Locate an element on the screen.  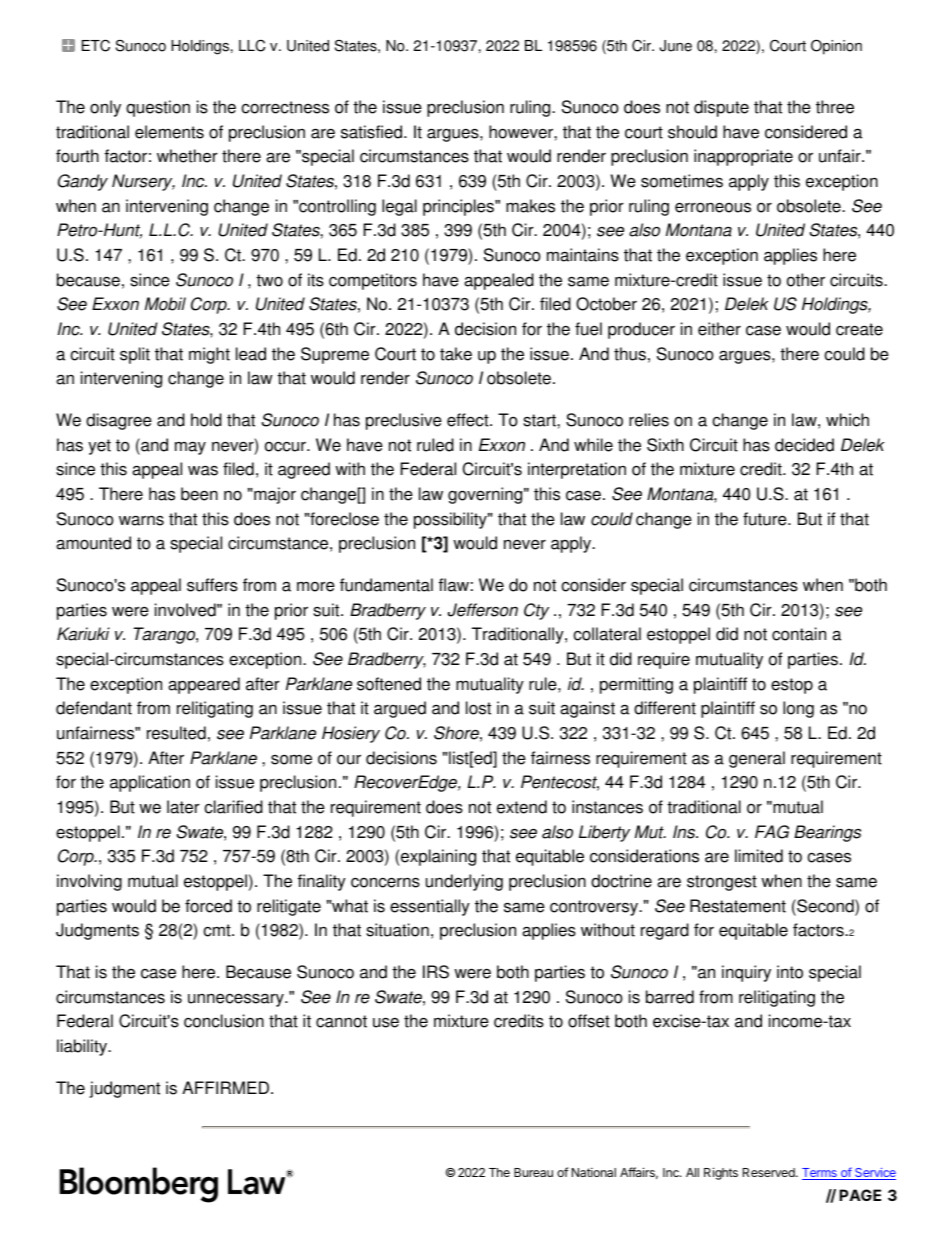
Jefferson is located at coordinates (483, 610).
